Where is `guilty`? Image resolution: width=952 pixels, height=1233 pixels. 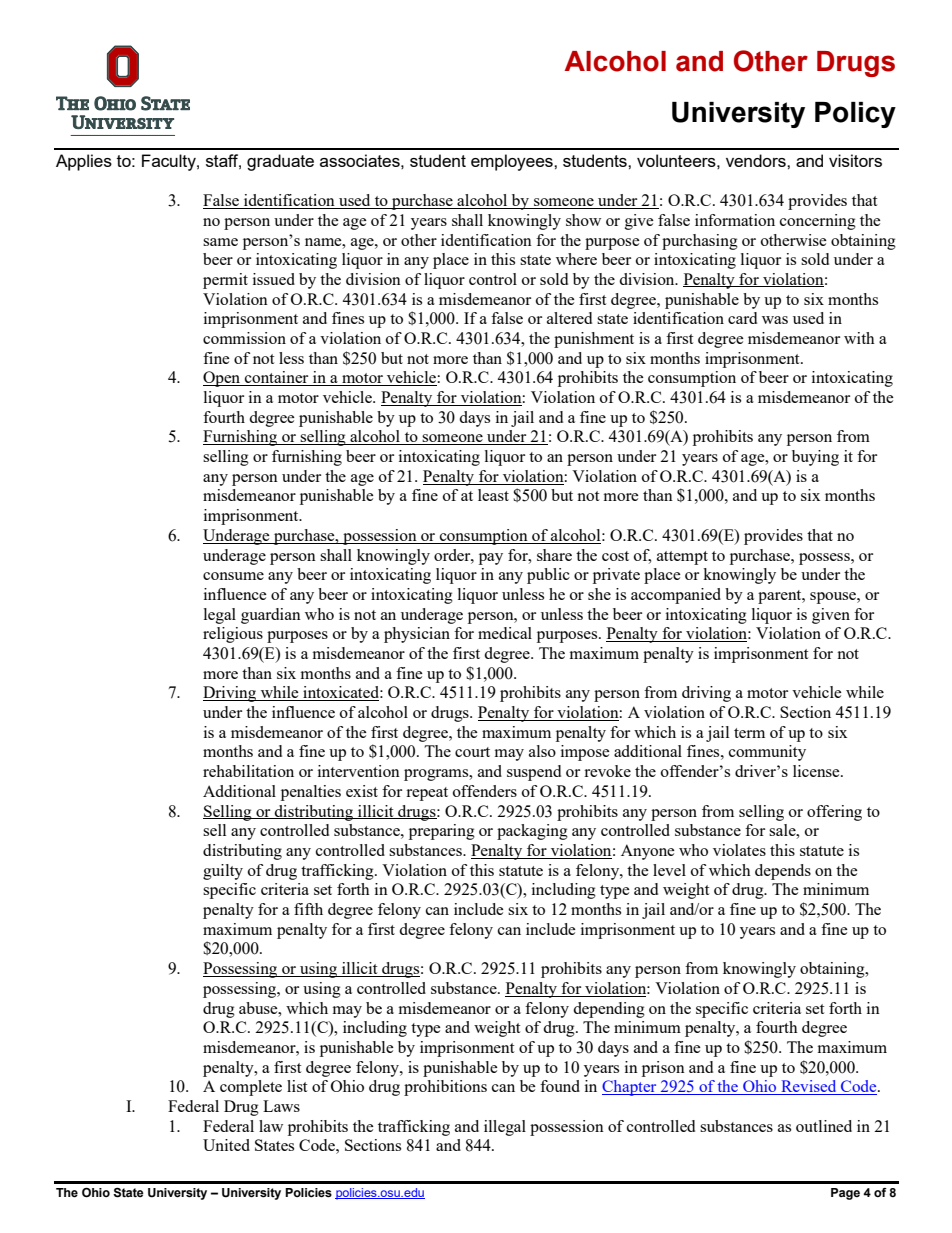 guilty is located at coordinates (223, 872).
